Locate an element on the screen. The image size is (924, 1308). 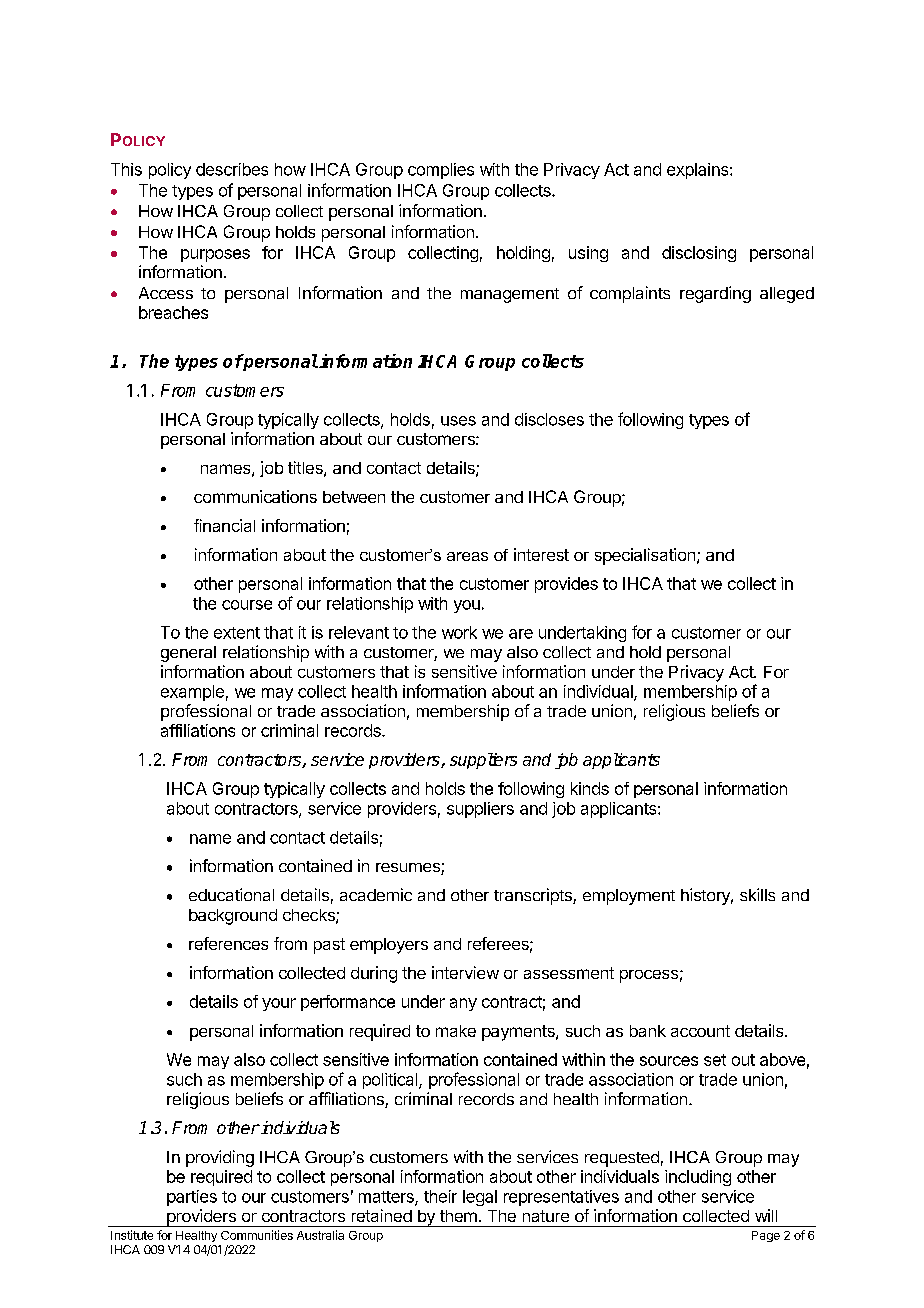
work is located at coordinates (459, 632).
